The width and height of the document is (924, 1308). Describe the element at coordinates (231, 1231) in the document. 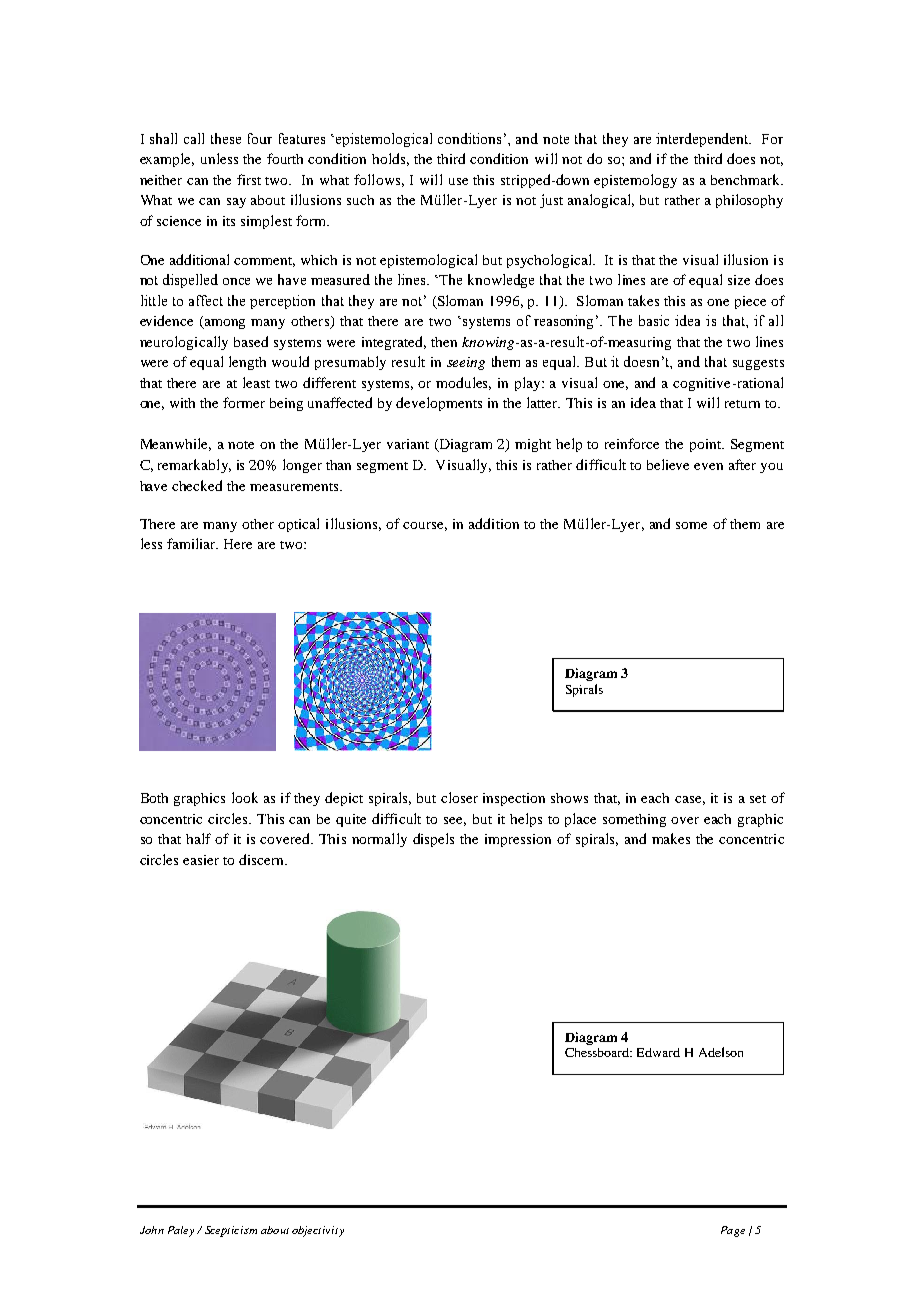

I see `Scepticism` at that location.
